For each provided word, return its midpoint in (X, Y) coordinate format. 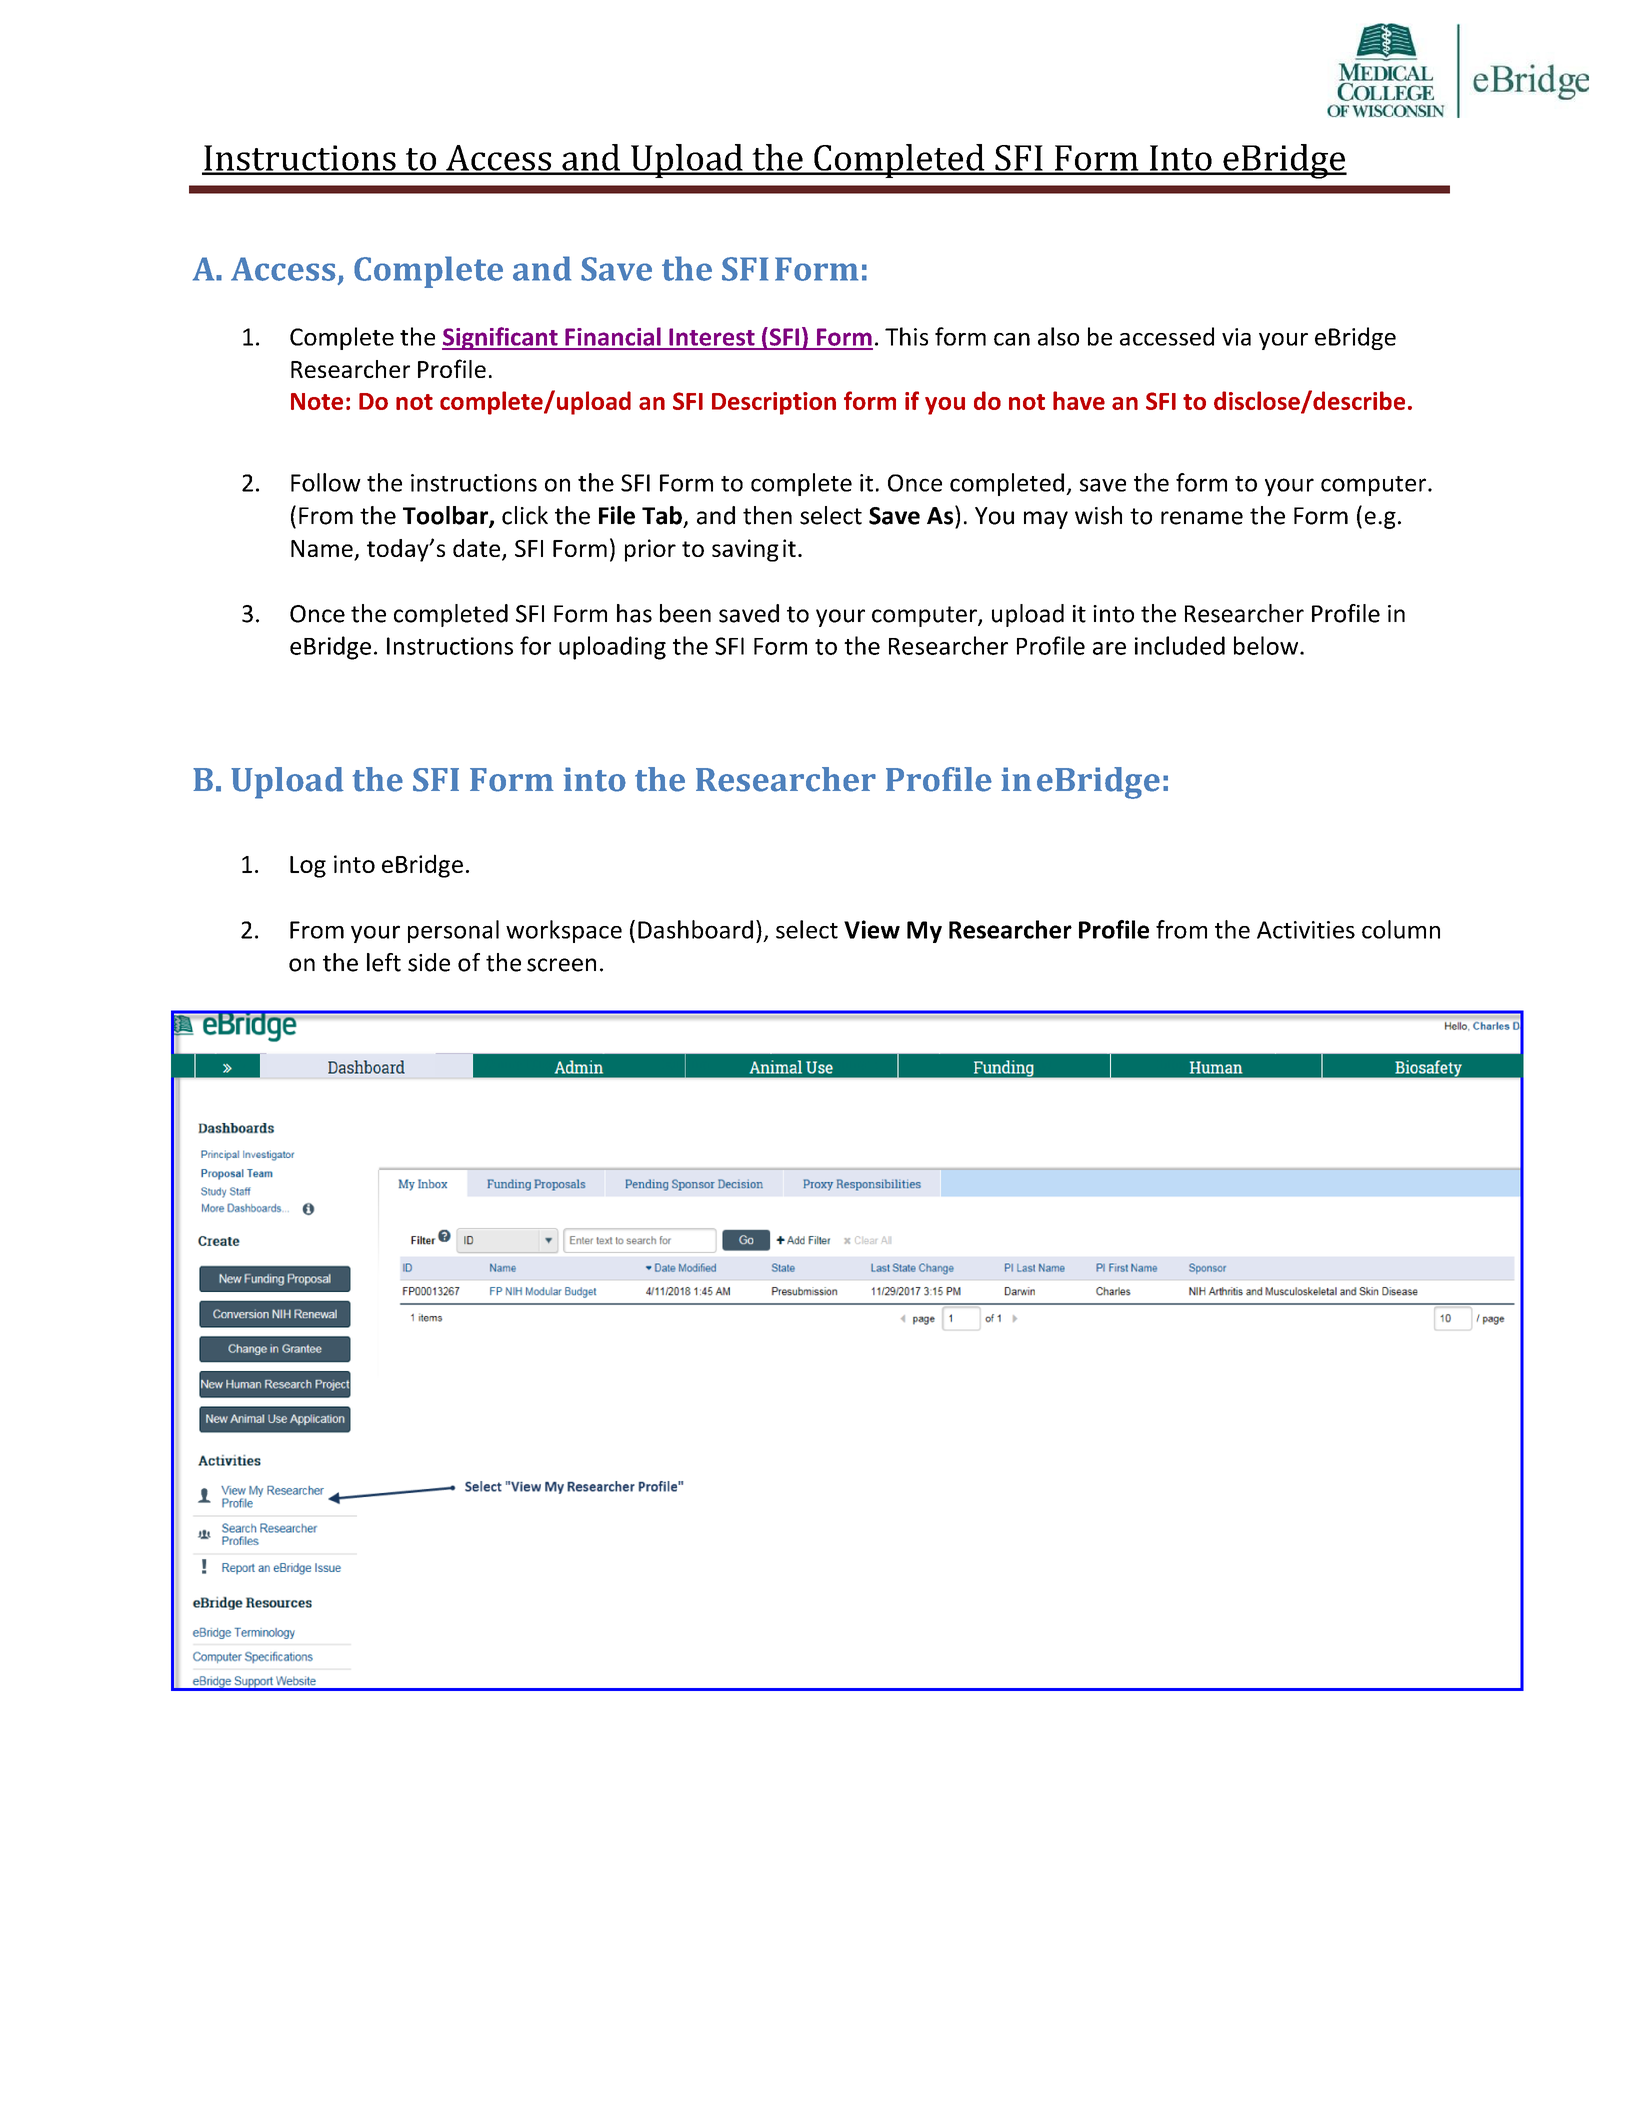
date (478, 549)
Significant (501, 338)
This (906, 336)
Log (308, 867)
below (1267, 645)
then (767, 515)
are (1109, 648)
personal (453, 931)
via (1236, 337)
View (872, 929)
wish (1098, 515)
